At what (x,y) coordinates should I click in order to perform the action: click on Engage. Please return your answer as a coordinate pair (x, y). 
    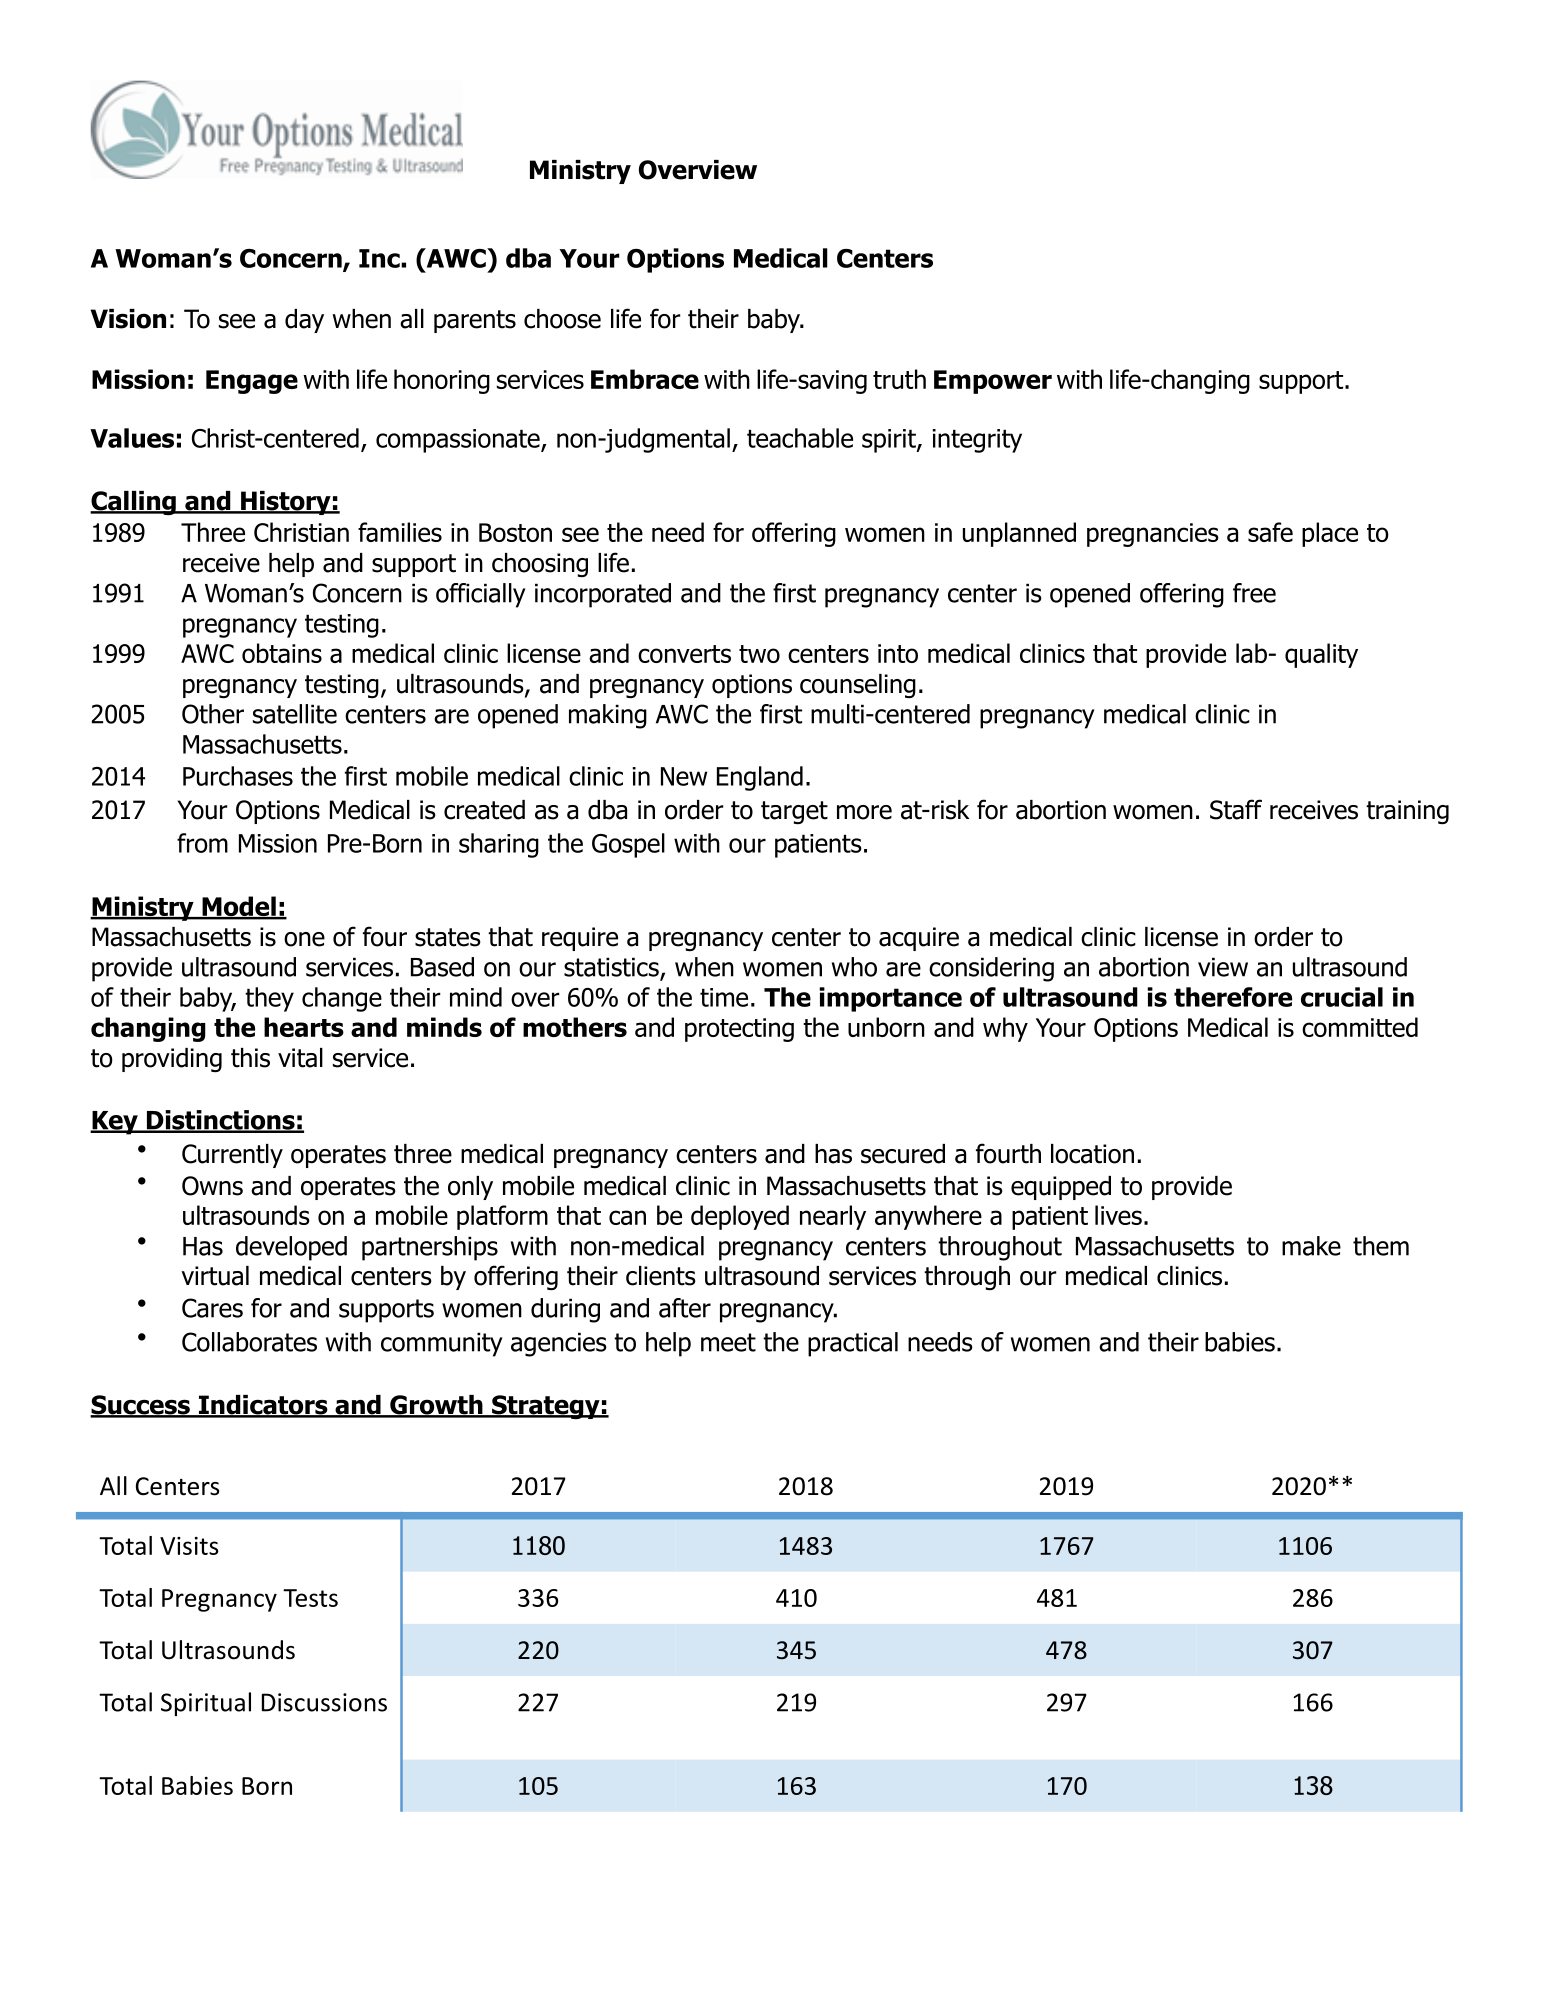
    Looking at the image, I should click on (252, 382).
